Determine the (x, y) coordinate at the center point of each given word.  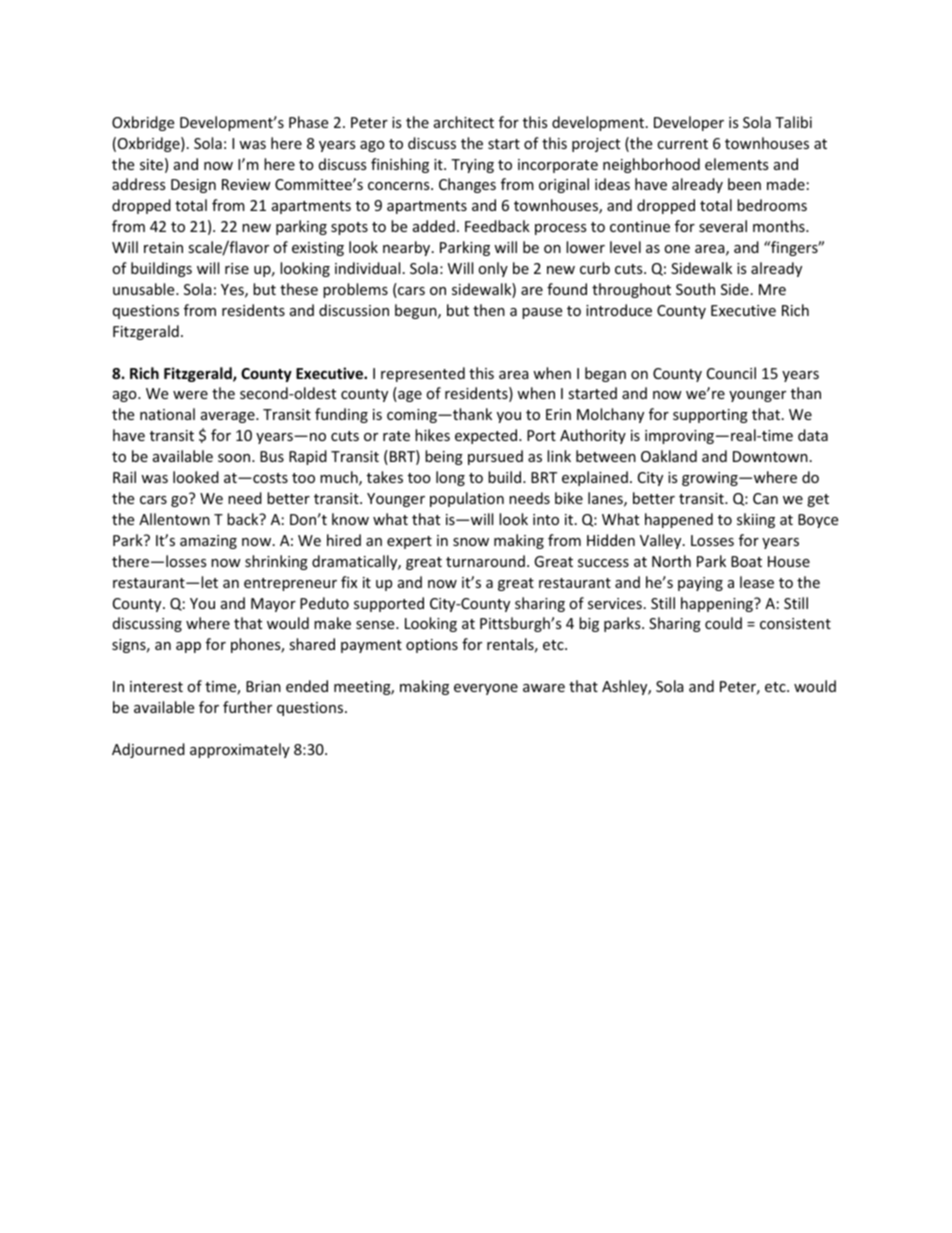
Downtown (770, 456)
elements (736, 164)
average (229, 417)
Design (193, 186)
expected (487, 436)
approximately (240, 750)
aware (544, 688)
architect (464, 122)
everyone (486, 689)
